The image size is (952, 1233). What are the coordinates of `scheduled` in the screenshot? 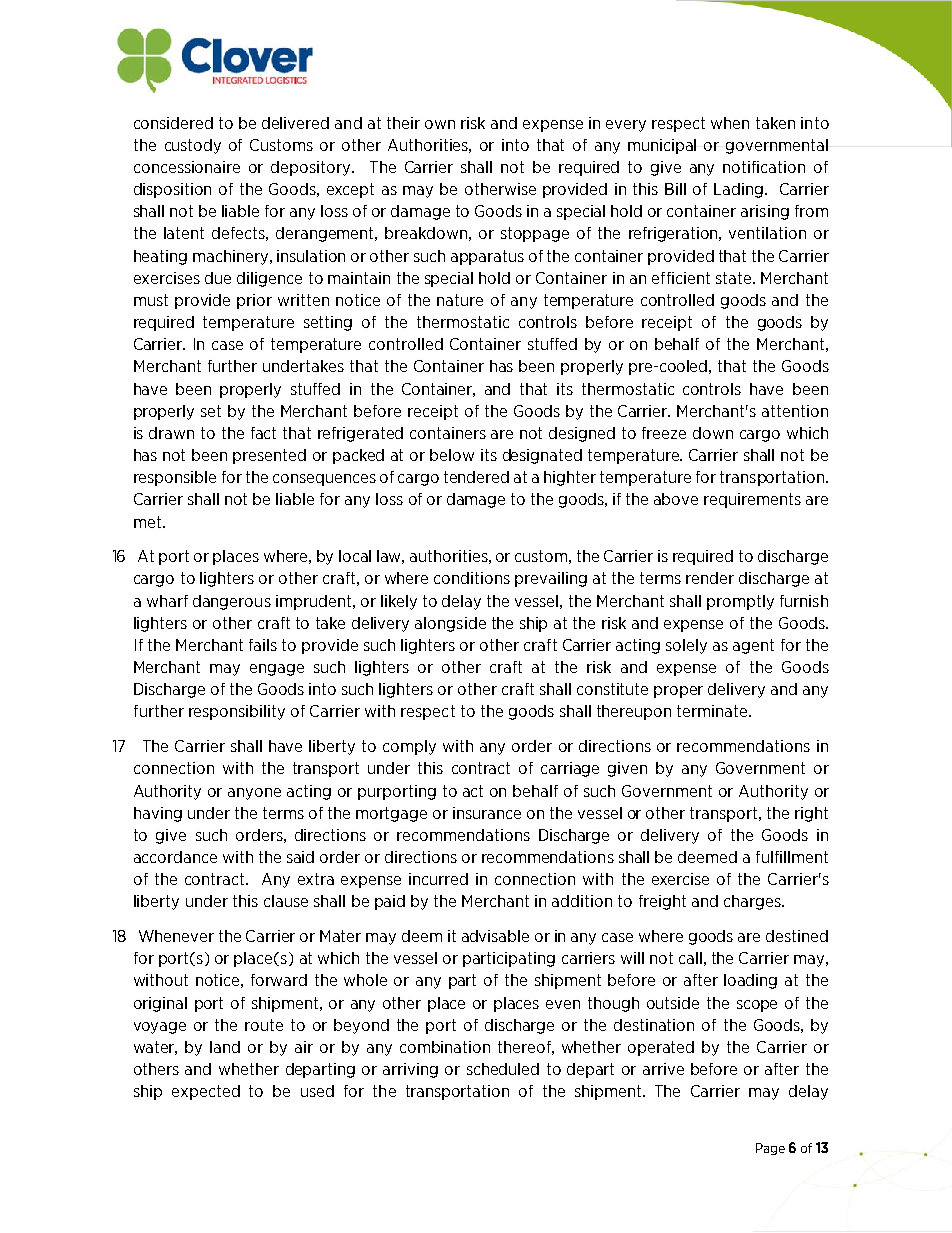 It's located at (503, 1069).
